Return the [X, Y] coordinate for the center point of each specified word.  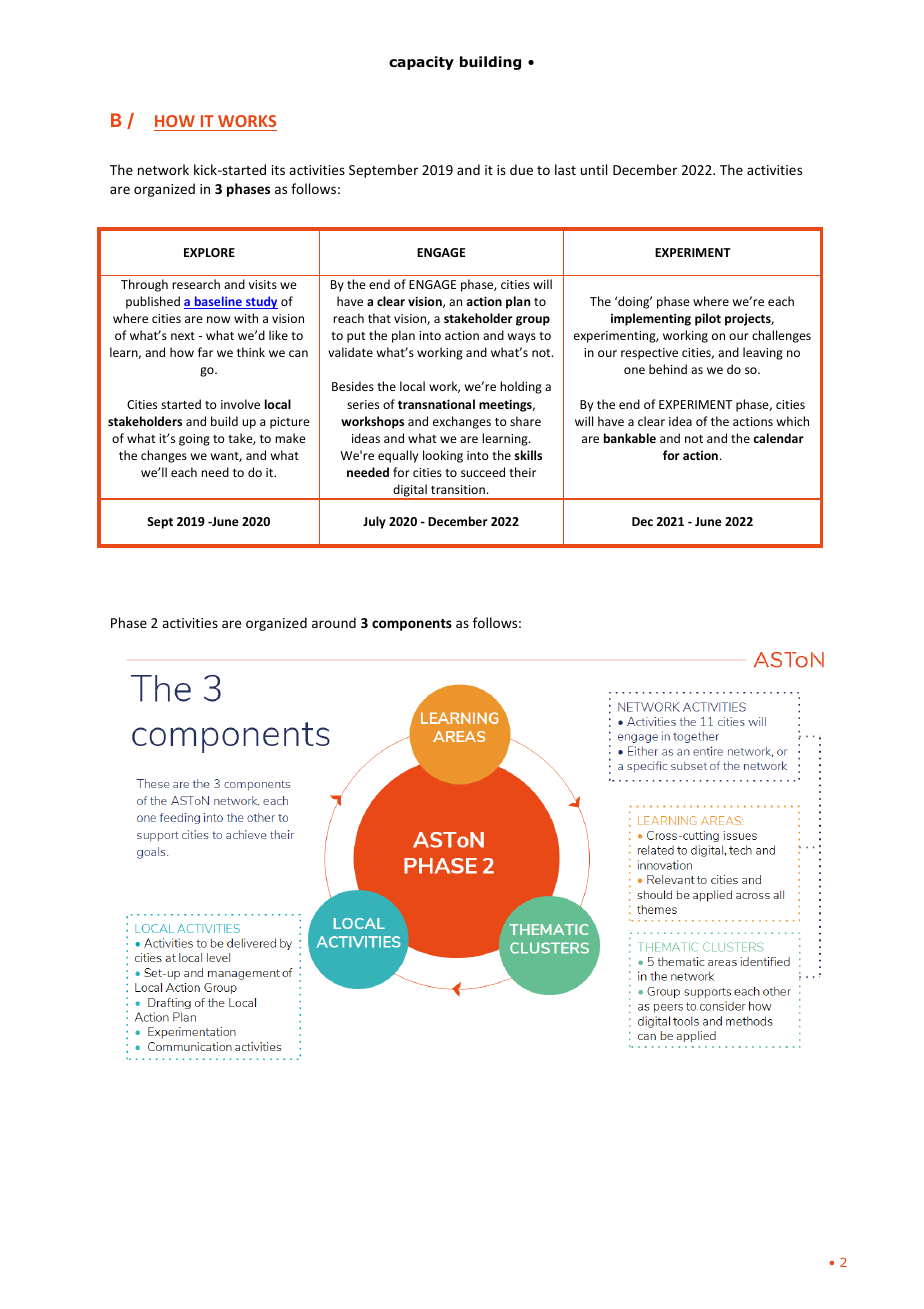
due [521, 169]
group [533, 321]
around [334, 622]
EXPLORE [209, 252]
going [194, 440]
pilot [708, 319]
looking [443, 456]
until [594, 169]
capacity [421, 63]
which [793, 421]
